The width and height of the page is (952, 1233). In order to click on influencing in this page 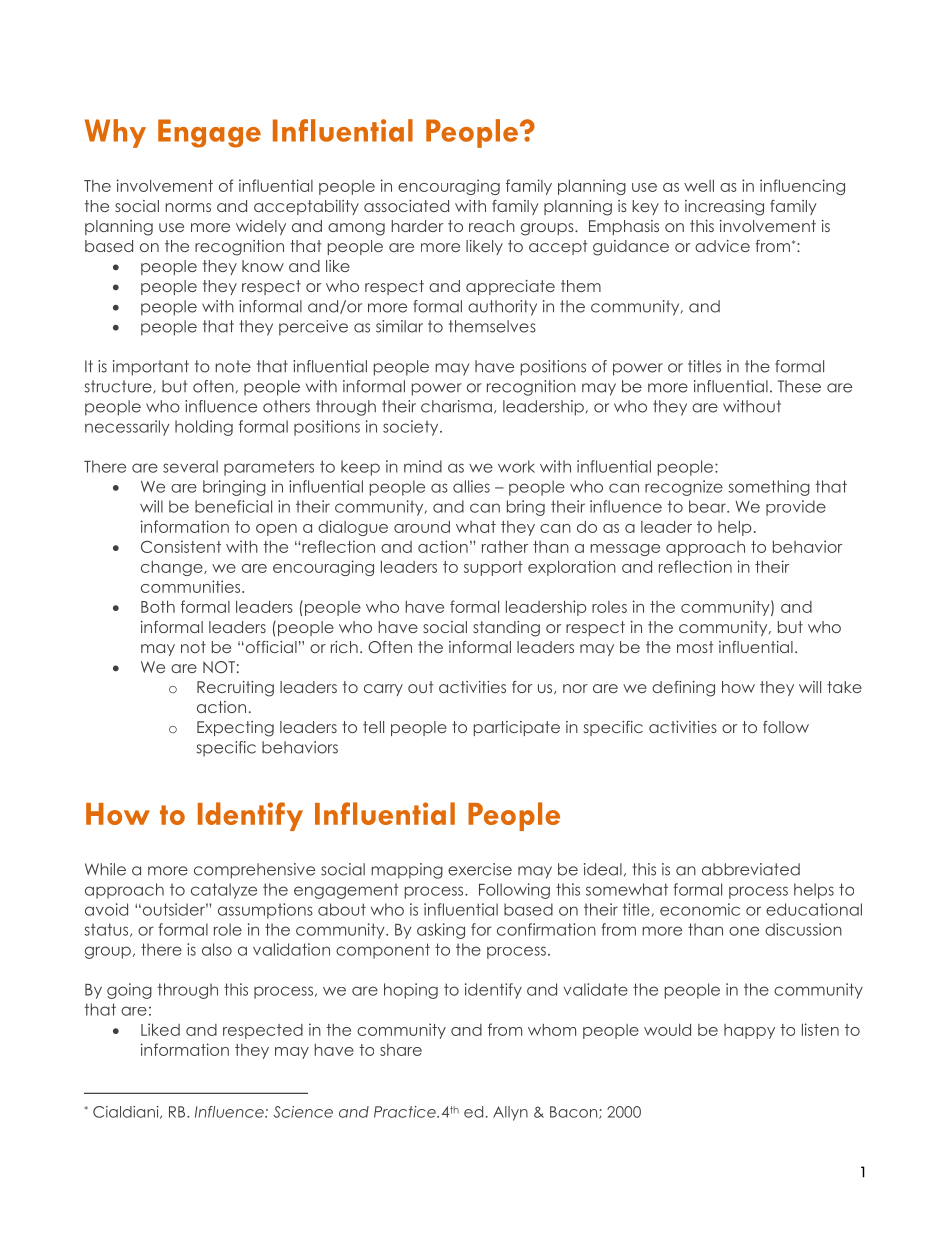, I will do `click(802, 187)`.
